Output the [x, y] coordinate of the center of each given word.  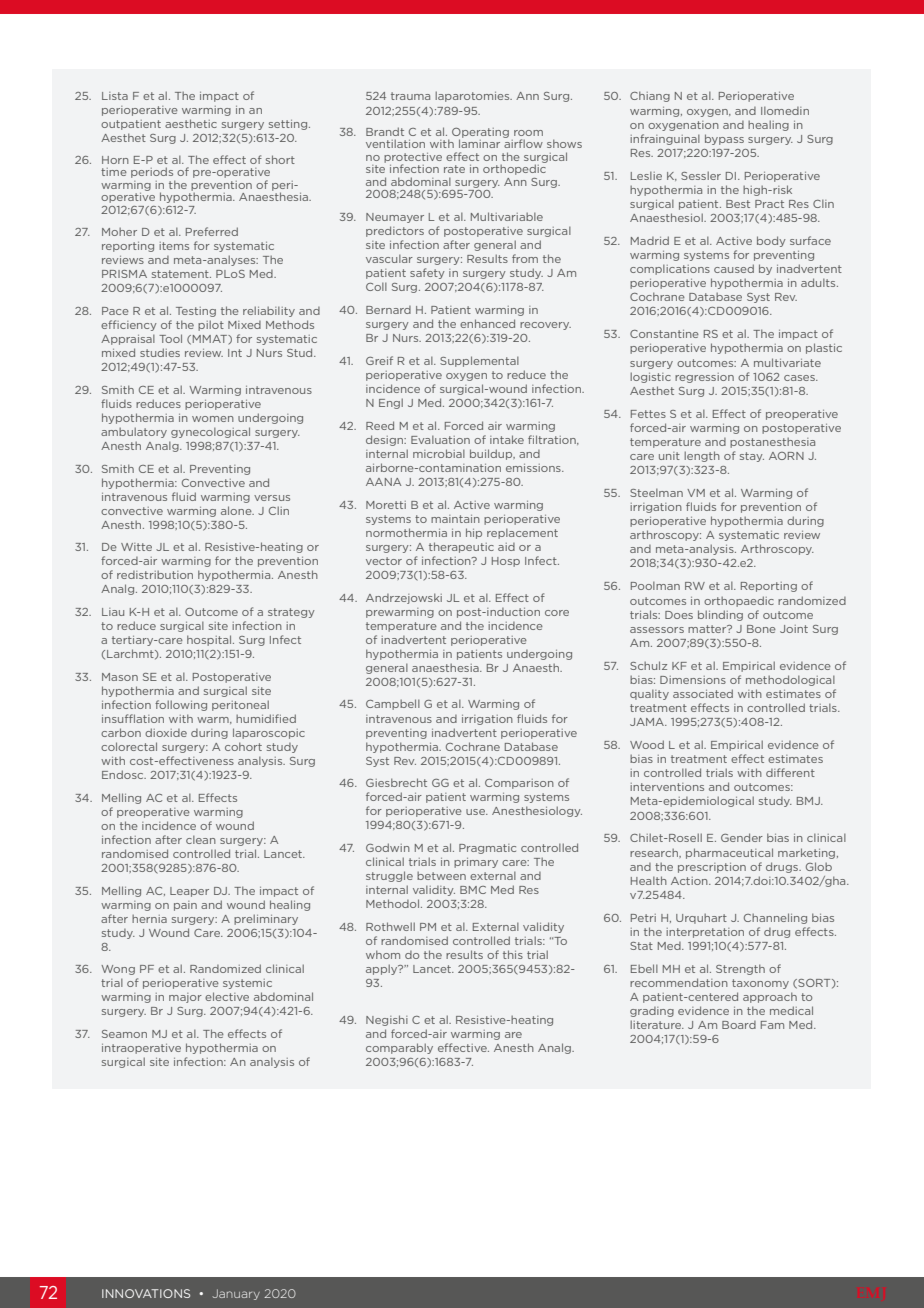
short [280, 159]
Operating [480, 134]
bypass [724, 139]
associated [703, 693]
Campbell [393, 704]
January [236, 1294]
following [181, 705]
